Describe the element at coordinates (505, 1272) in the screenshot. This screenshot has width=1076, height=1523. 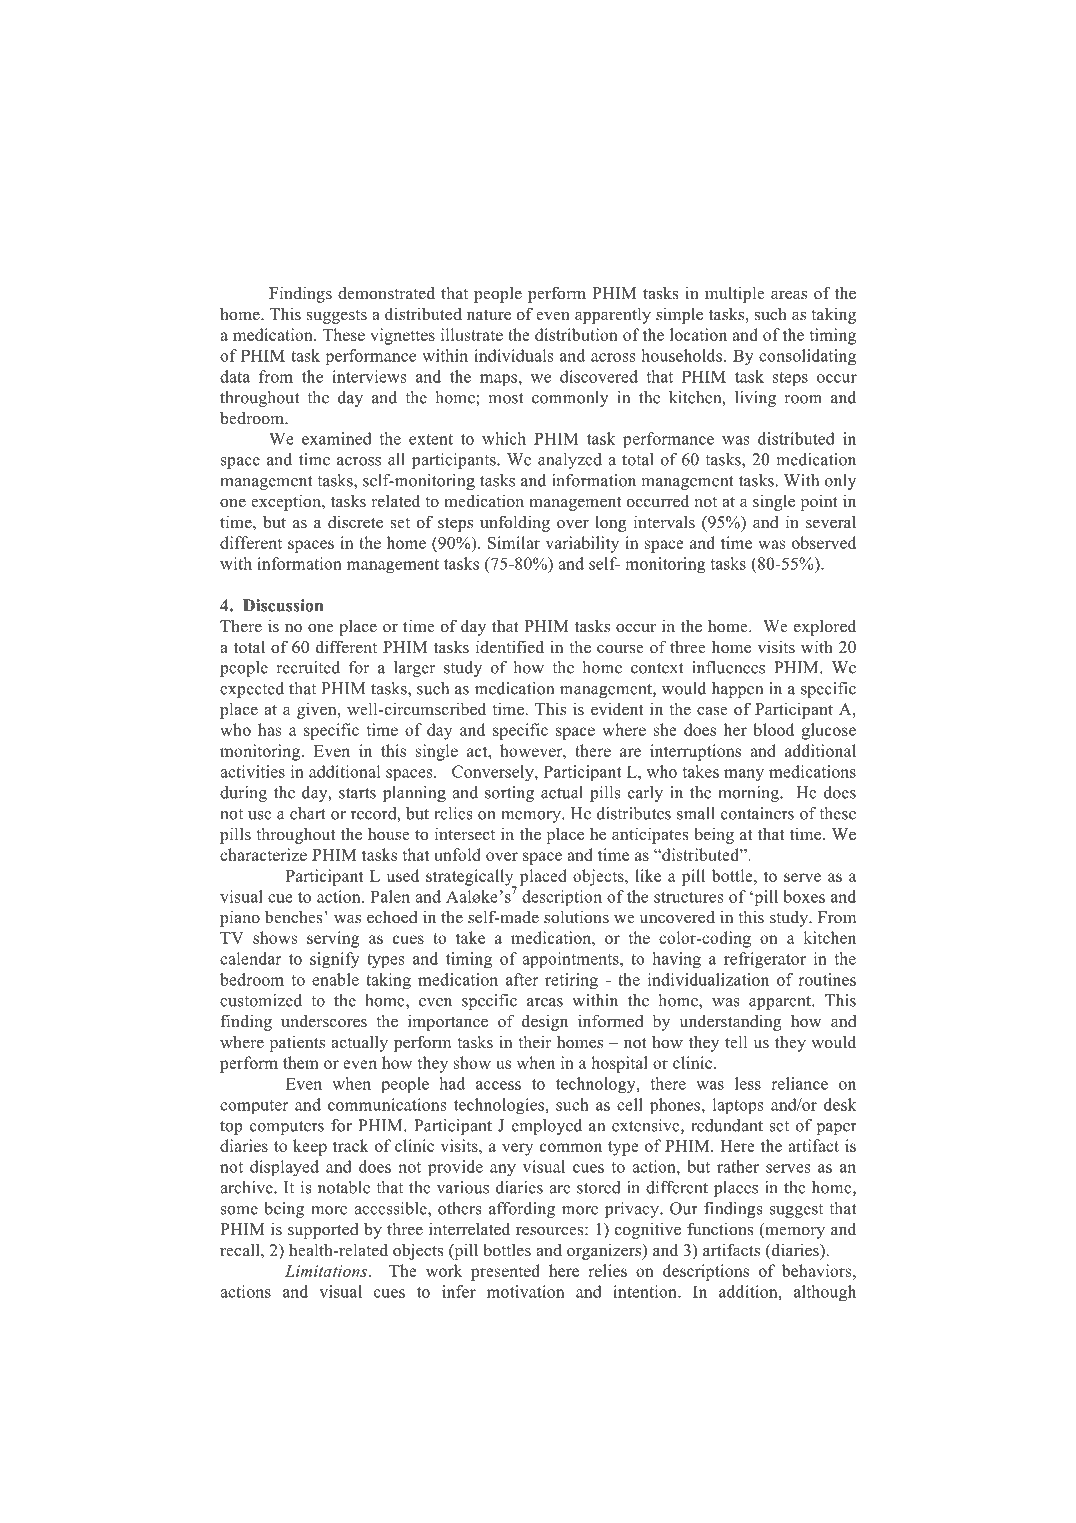
I see `presented` at that location.
